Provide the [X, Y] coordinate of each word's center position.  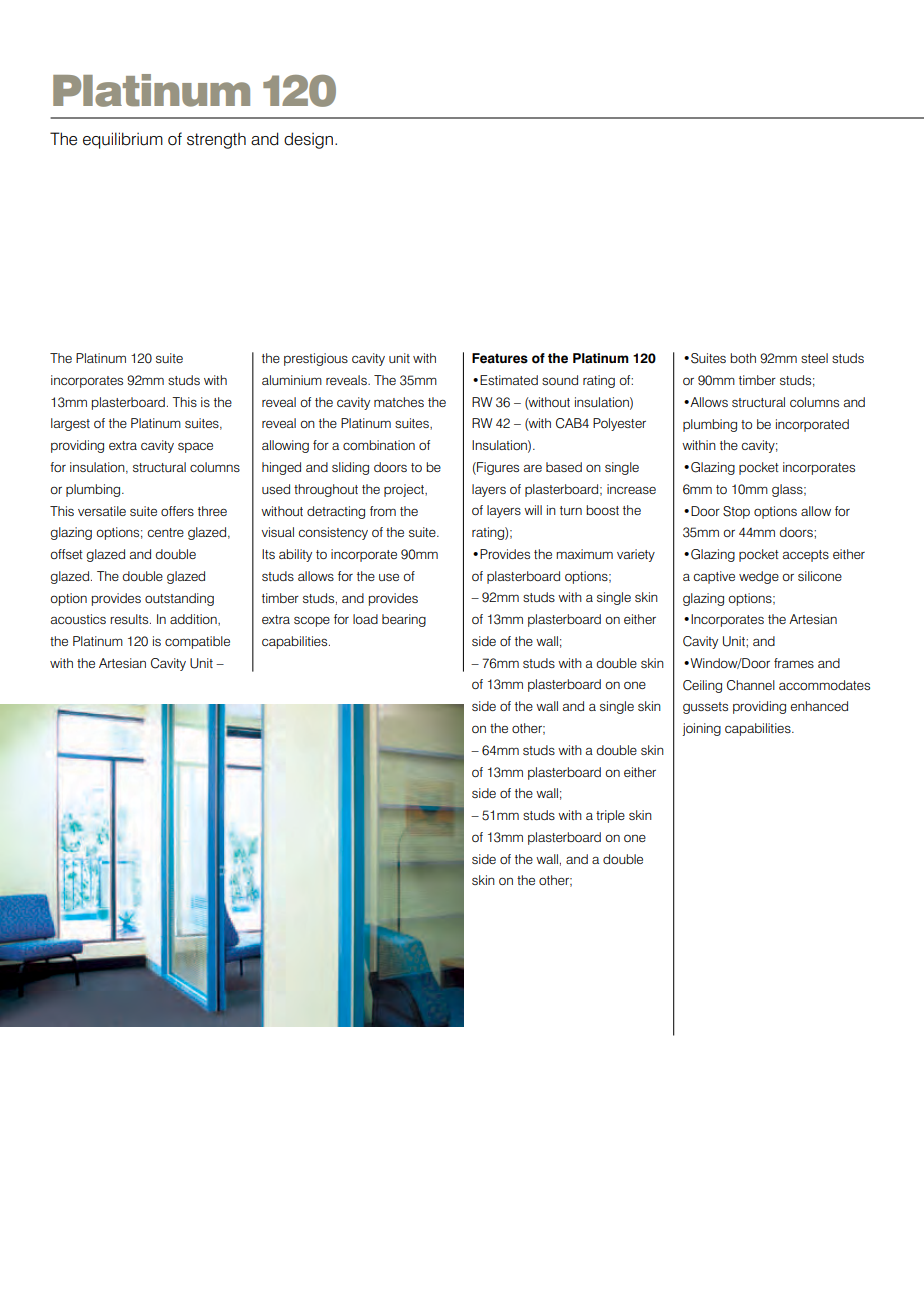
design [308, 140]
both [743, 358]
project [405, 490]
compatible [197, 642]
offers [177, 511]
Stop [736, 512]
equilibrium [123, 140]
